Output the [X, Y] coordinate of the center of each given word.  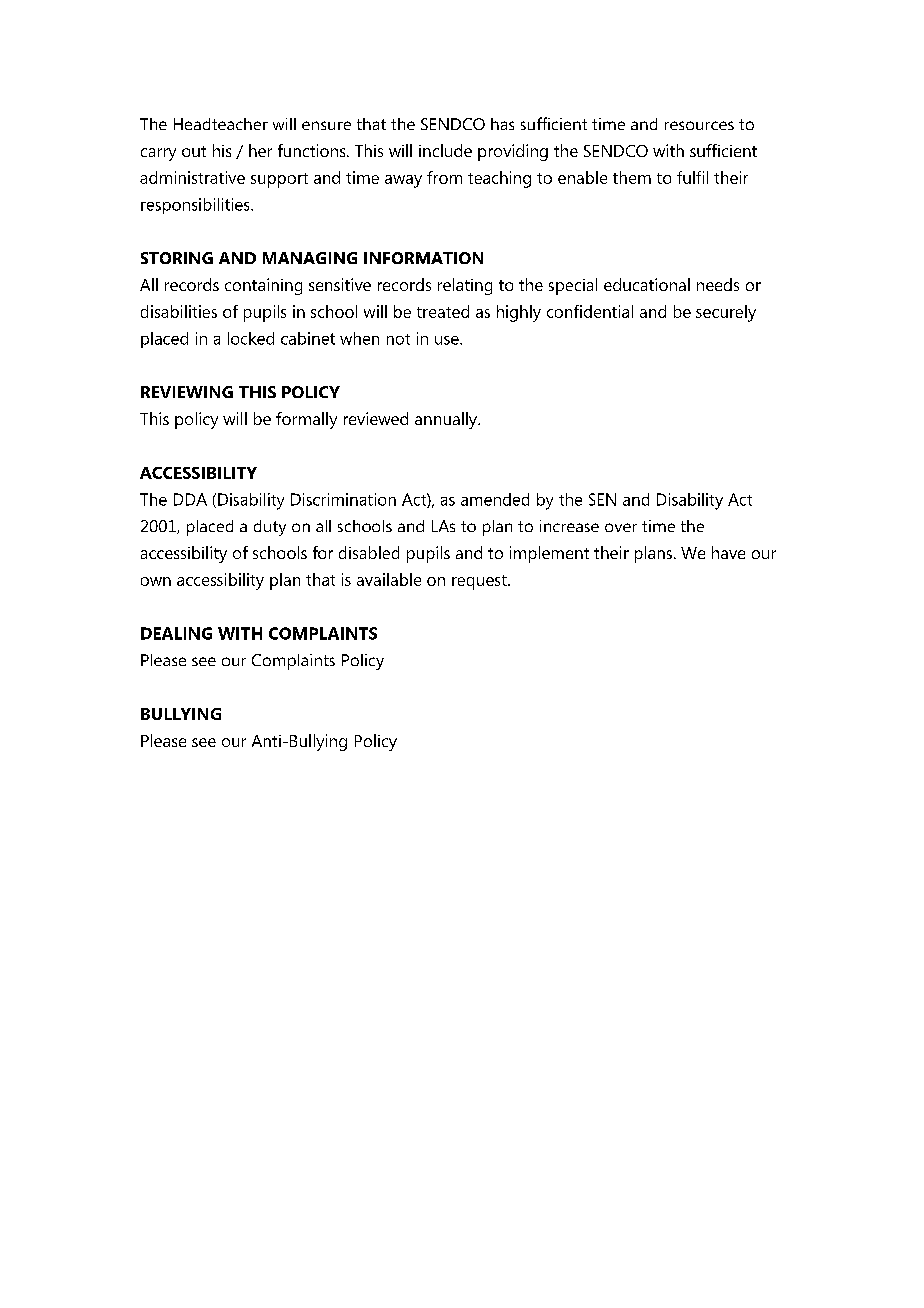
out [194, 151]
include [445, 150]
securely [726, 313]
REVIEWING [187, 392]
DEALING [176, 633]
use [448, 340]
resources [699, 125]
